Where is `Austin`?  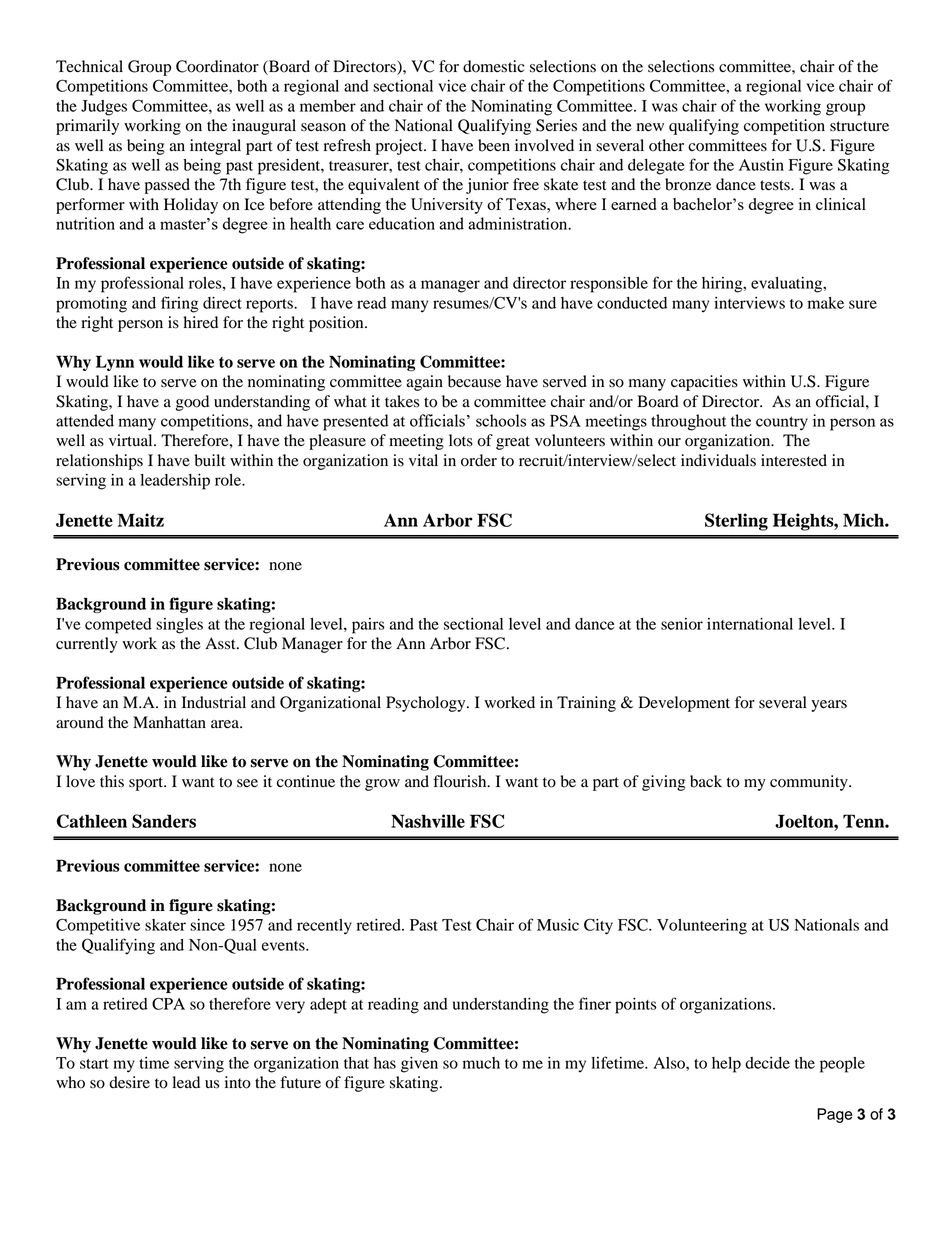
Austin is located at coordinates (761, 165).
